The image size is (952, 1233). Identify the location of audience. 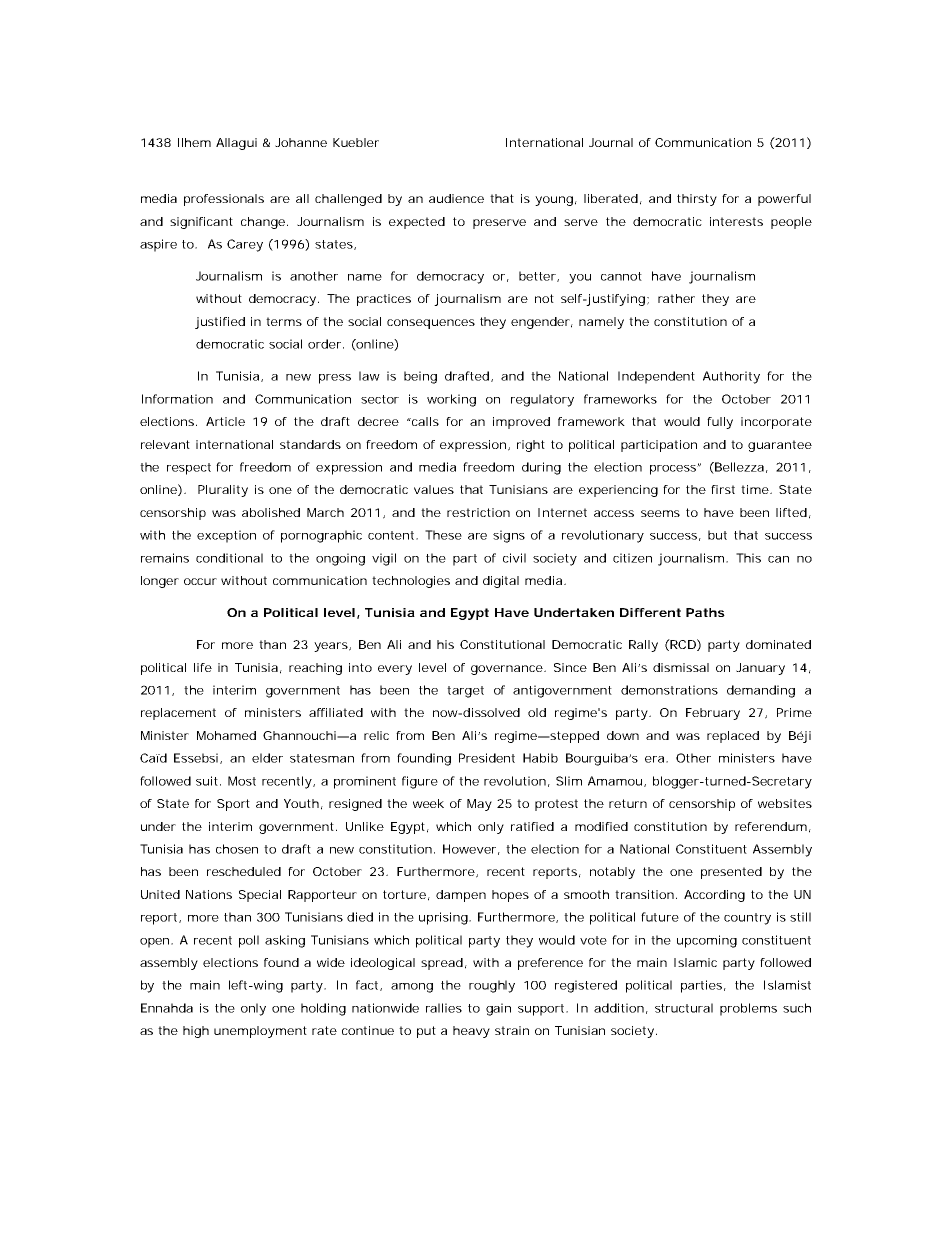
(456, 198).
